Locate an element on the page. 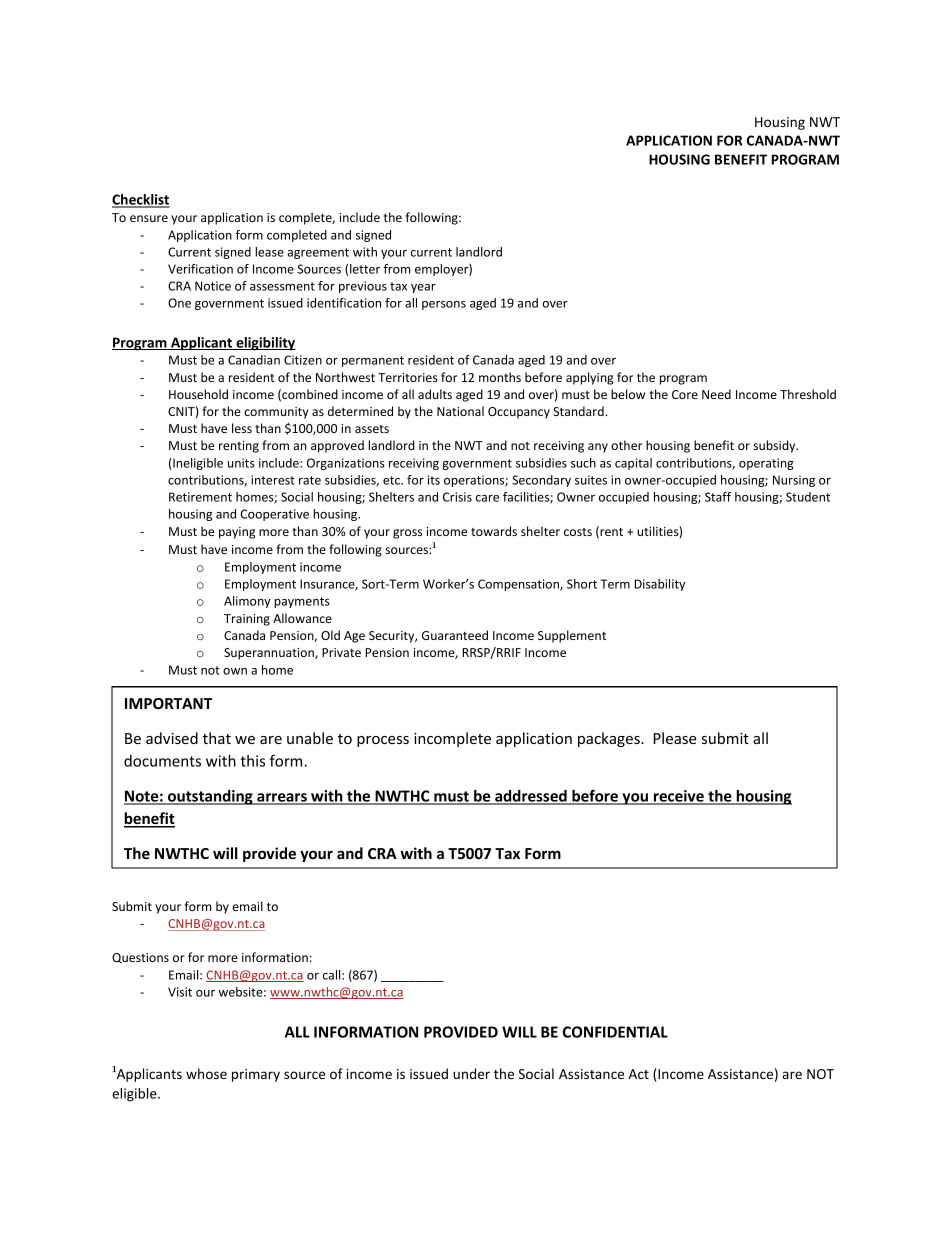 This document has width=952, height=1233. whose is located at coordinates (206, 1073).
